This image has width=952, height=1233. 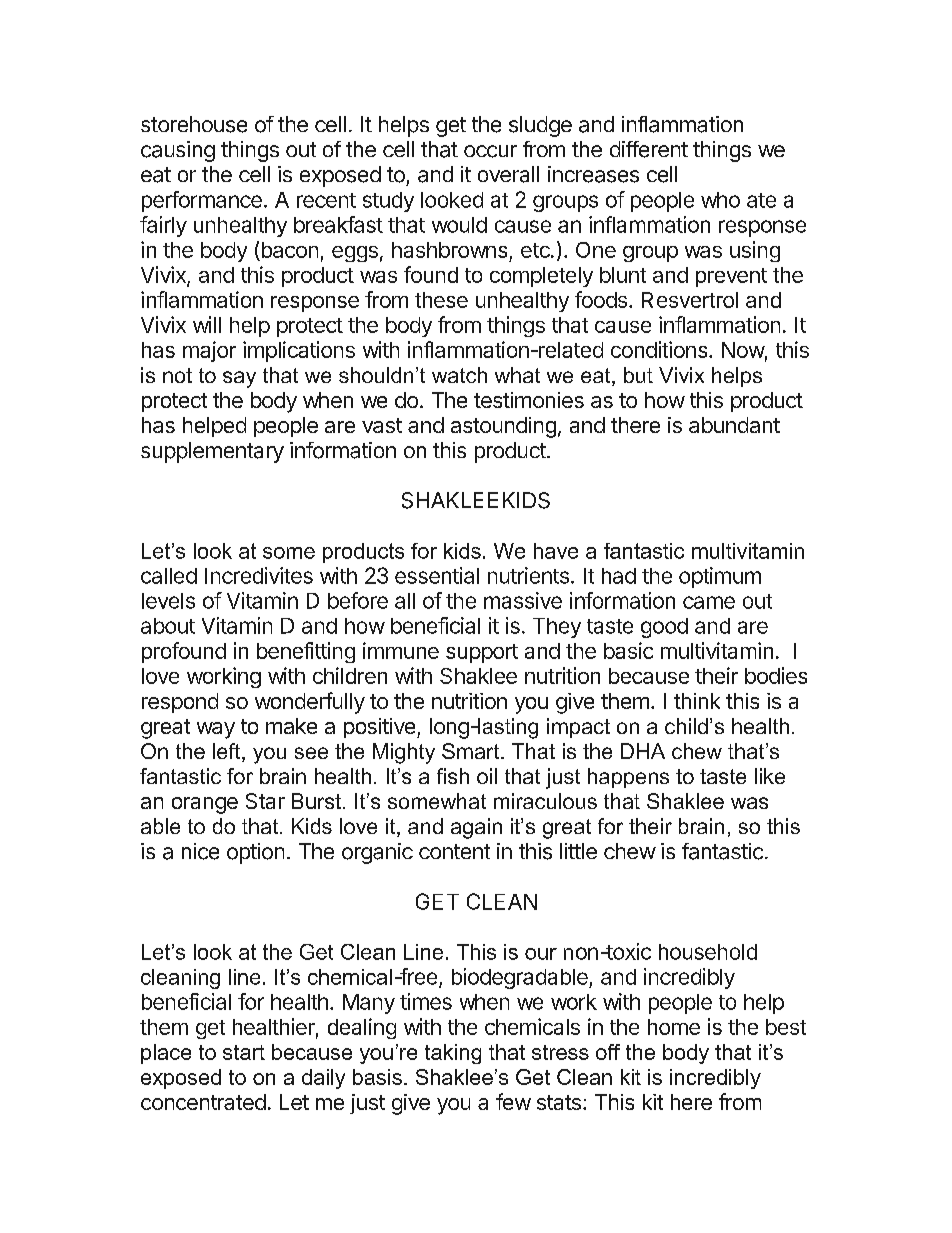 What do you see at coordinates (203, 1102) in the image?
I see `concentrated` at bounding box center [203, 1102].
